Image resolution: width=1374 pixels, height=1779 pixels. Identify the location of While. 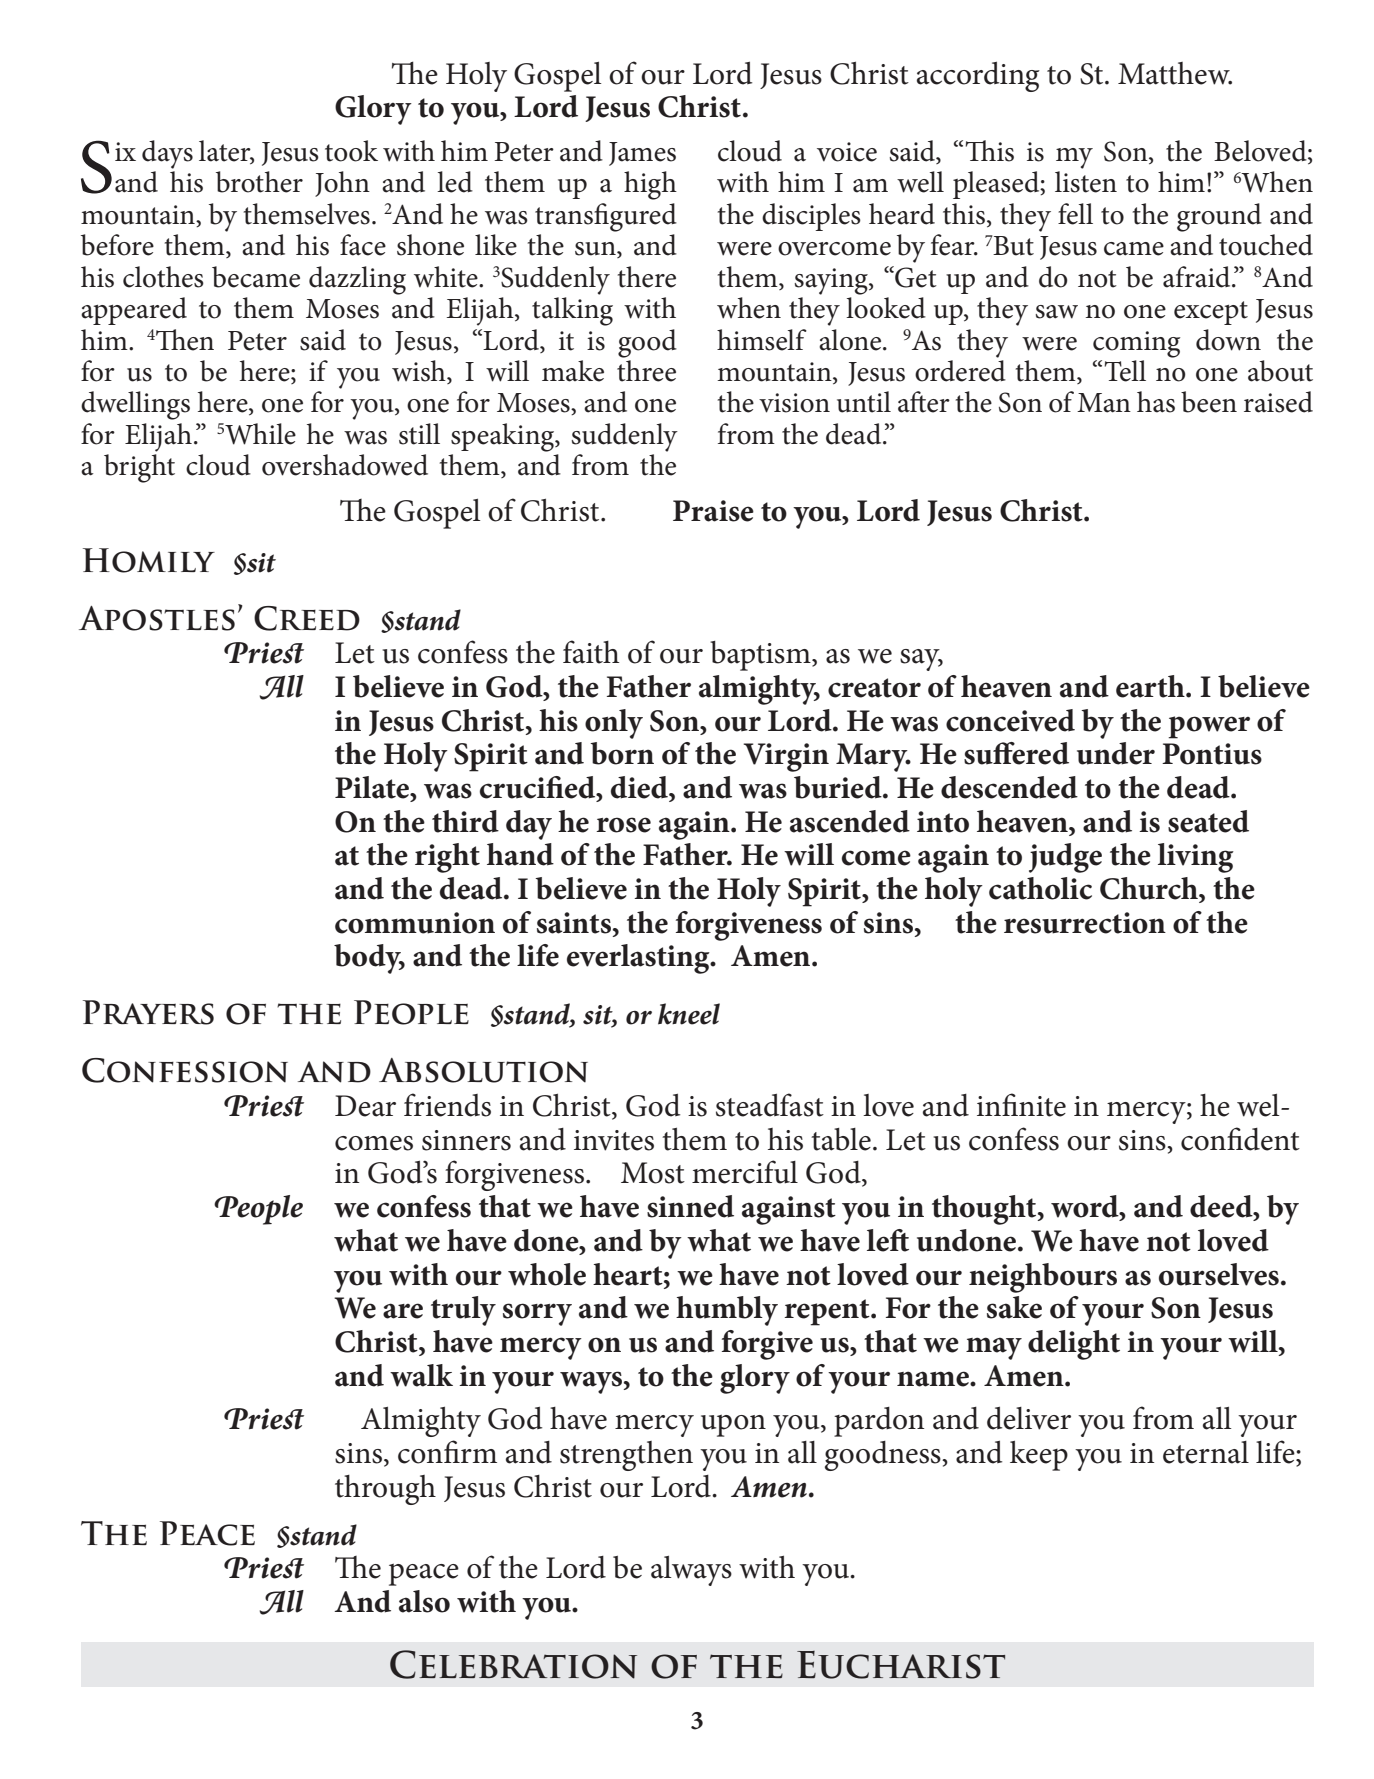
(260, 434).
